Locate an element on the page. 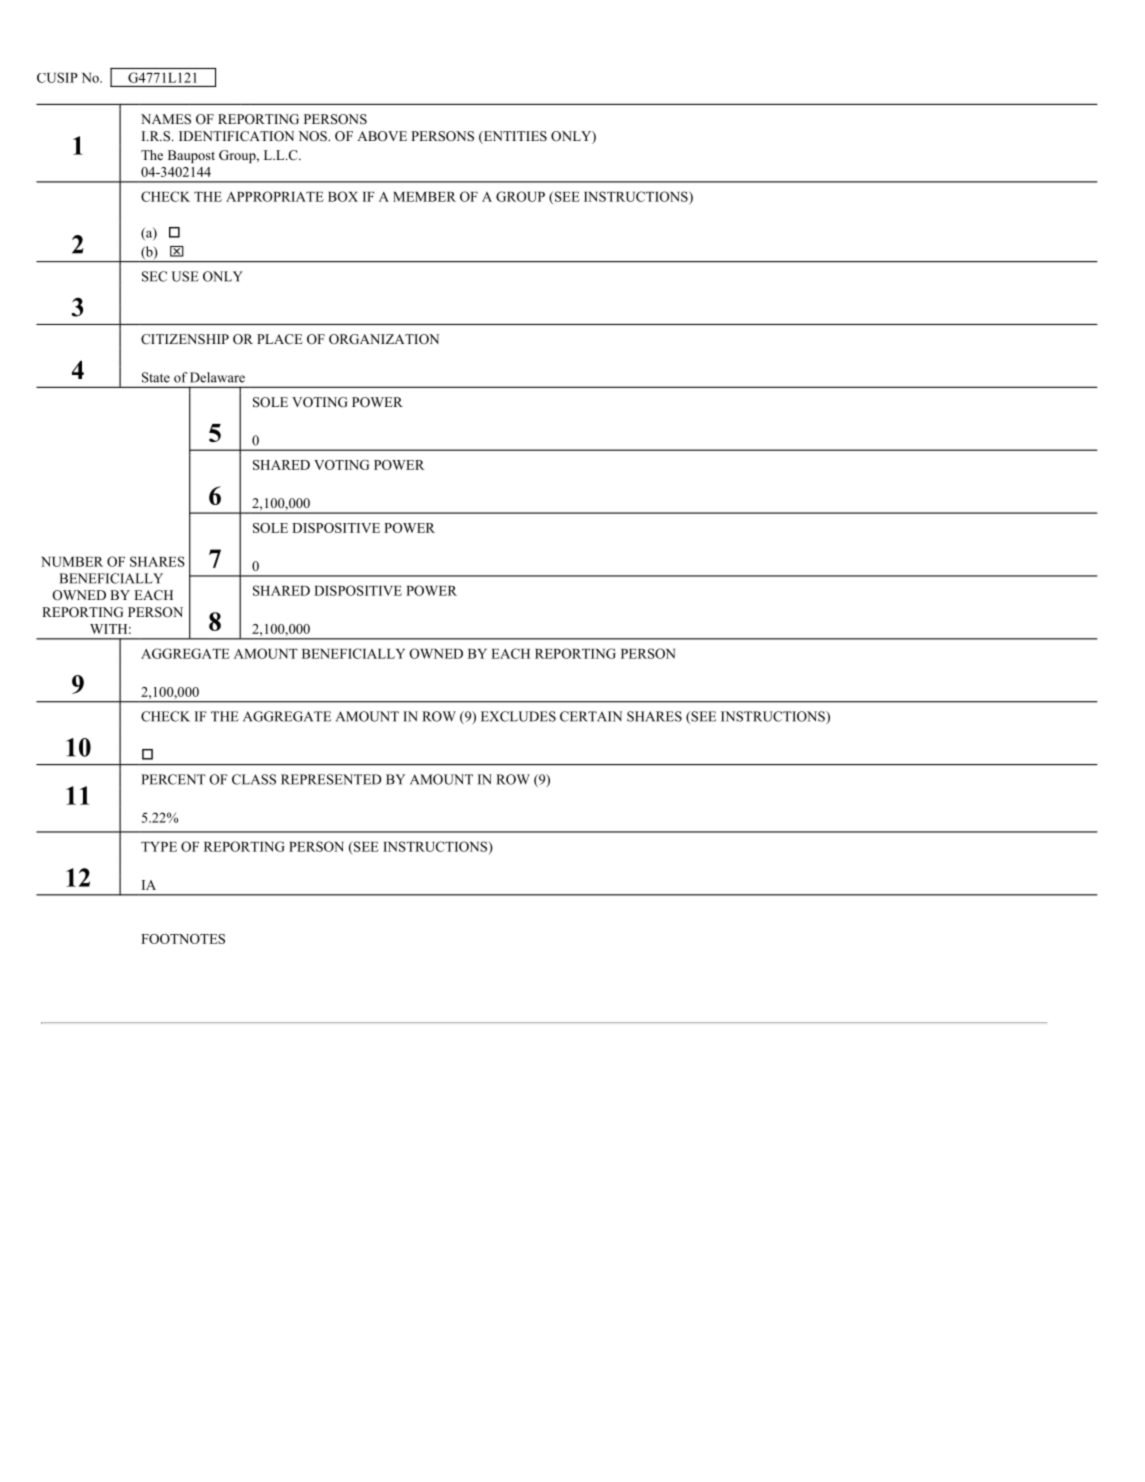 The width and height of the image is (1145, 1482). CERTAIN is located at coordinates (591, 716).
